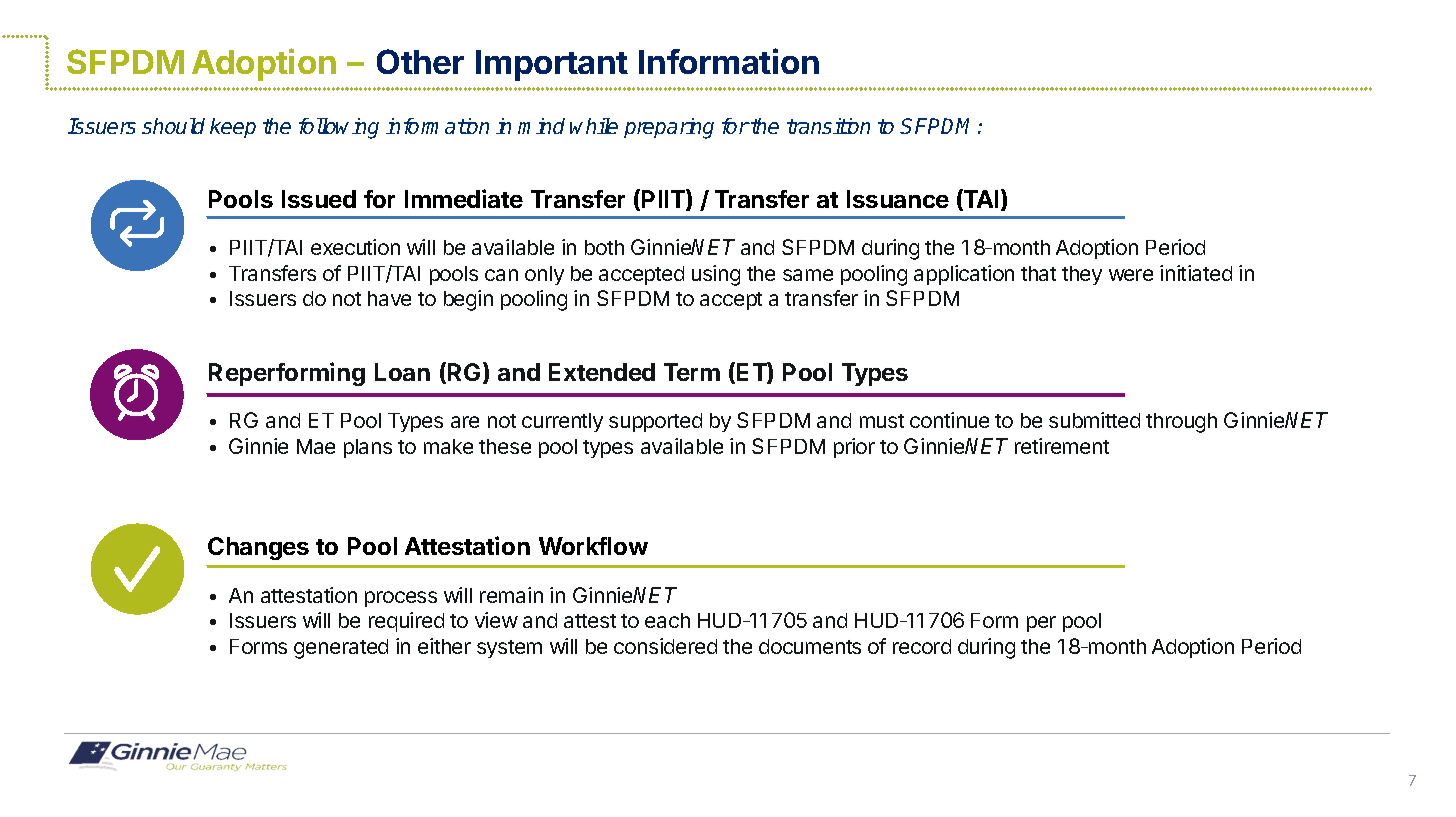 This screenshot has width=1456, height=817. Describe the element at coordinates (667, 620) in the screenshot. I see `each` at that location.
